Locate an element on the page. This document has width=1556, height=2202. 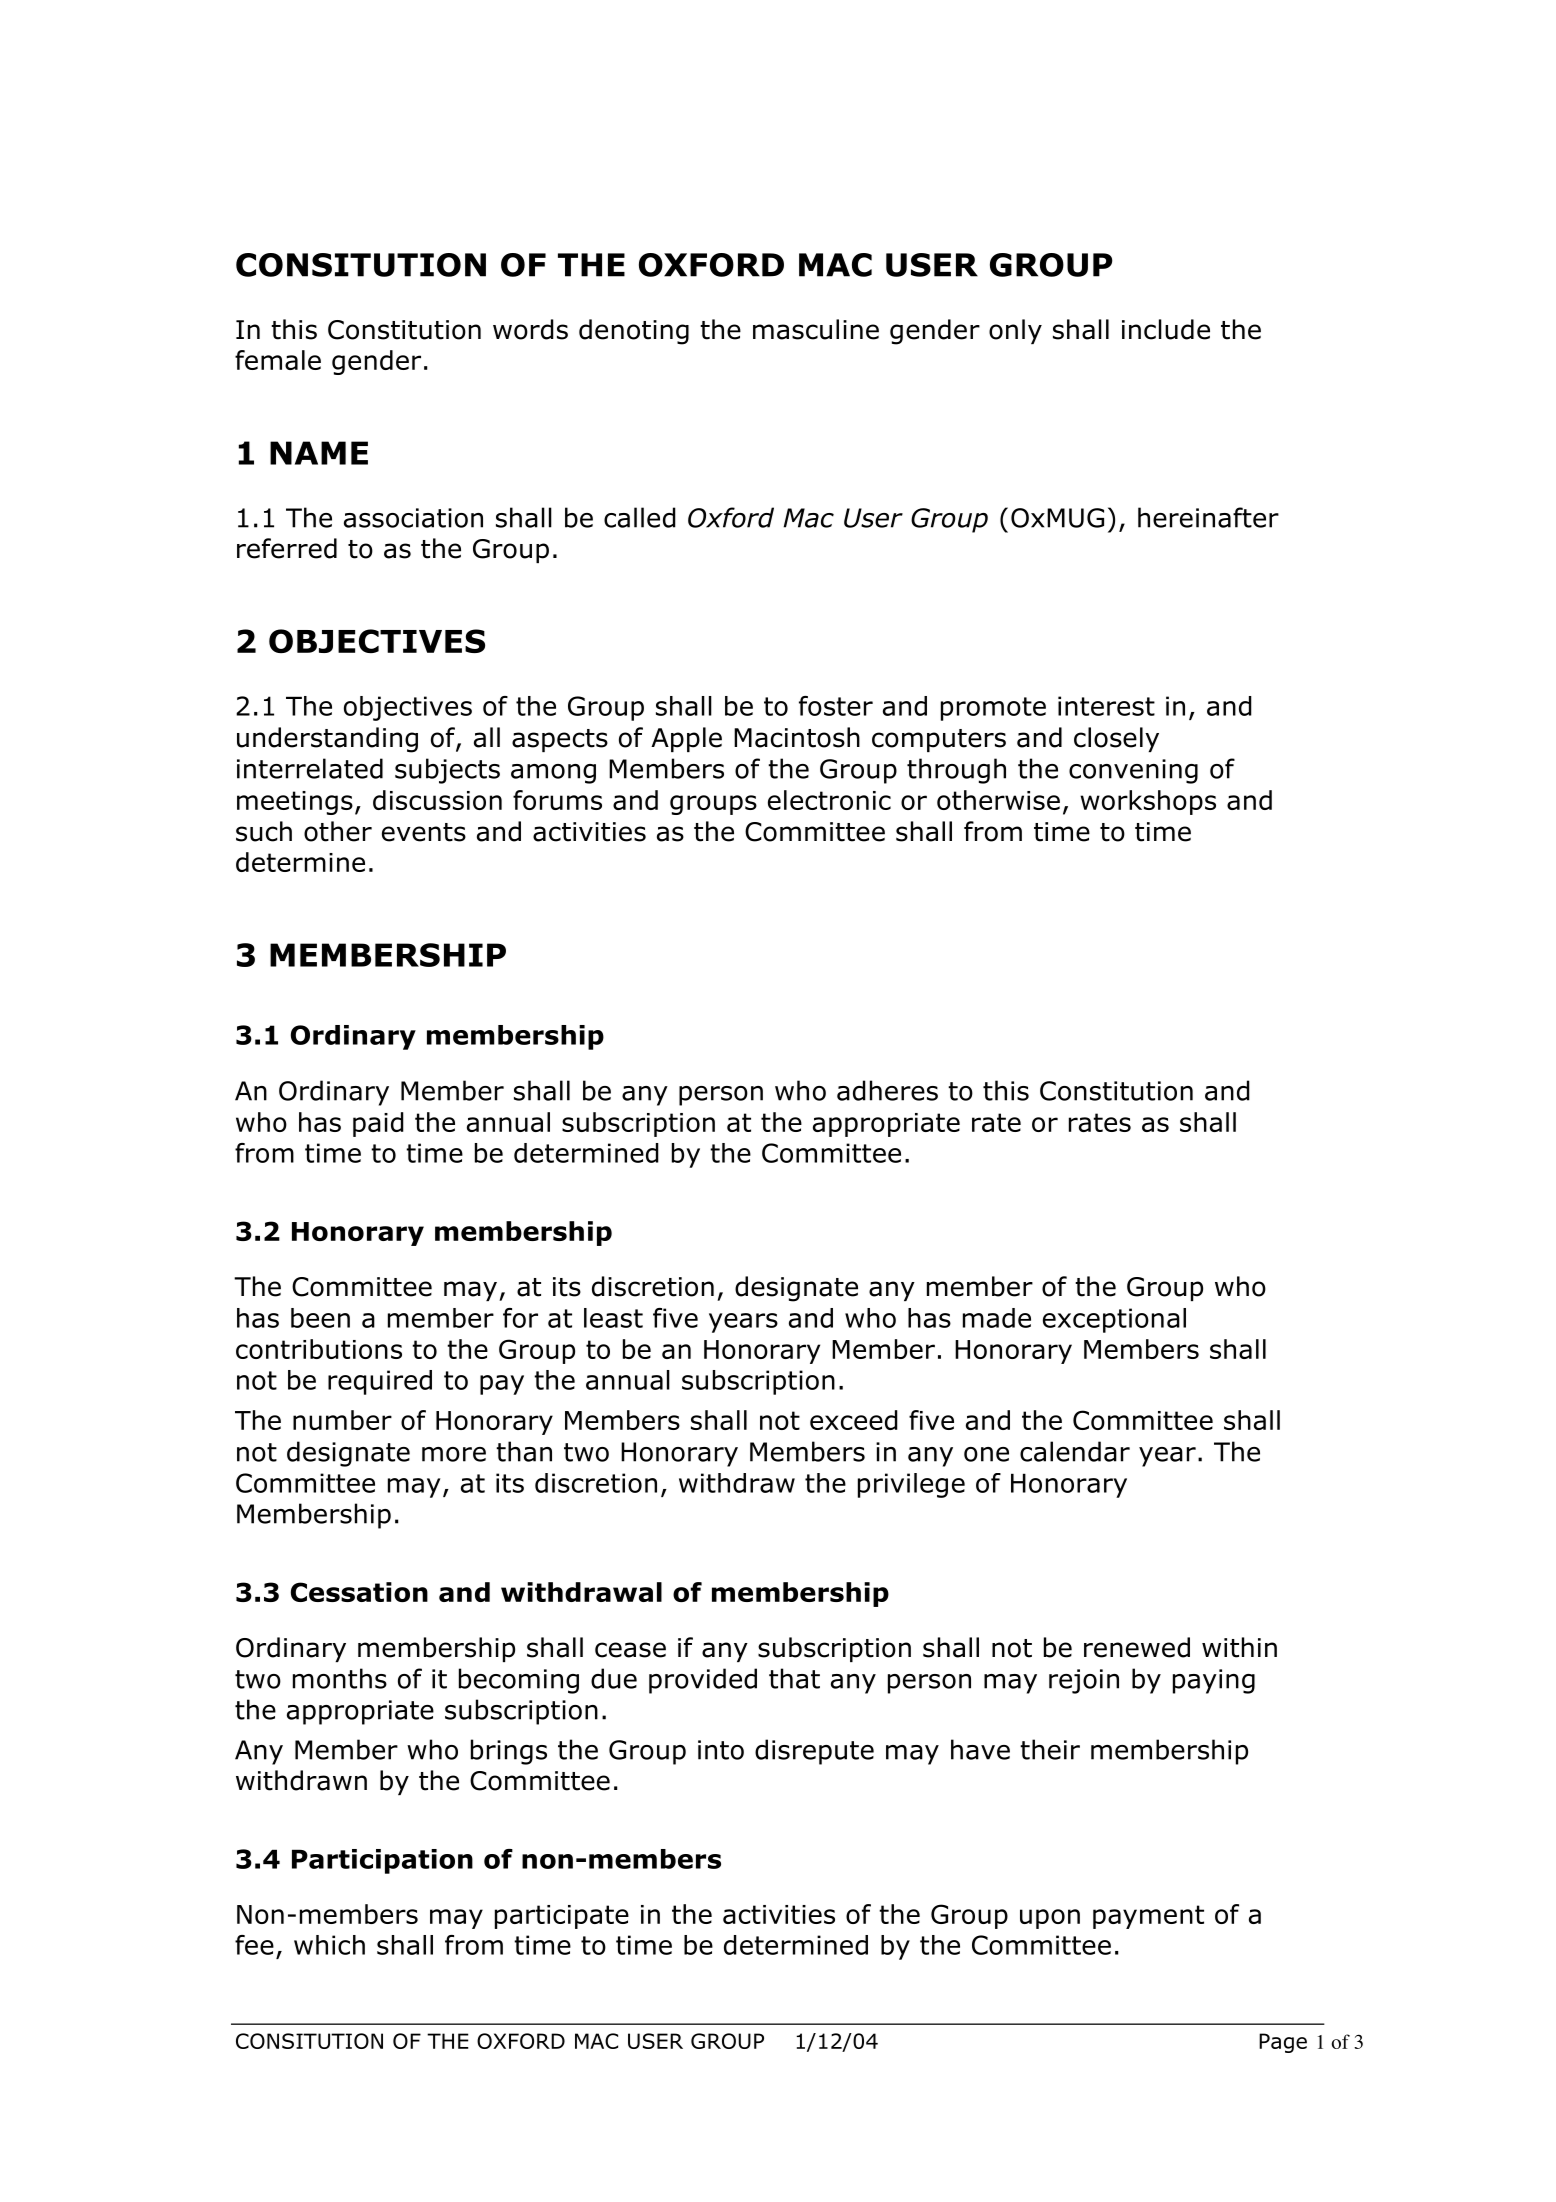
adheres is located at coordinates (887, 1090).
